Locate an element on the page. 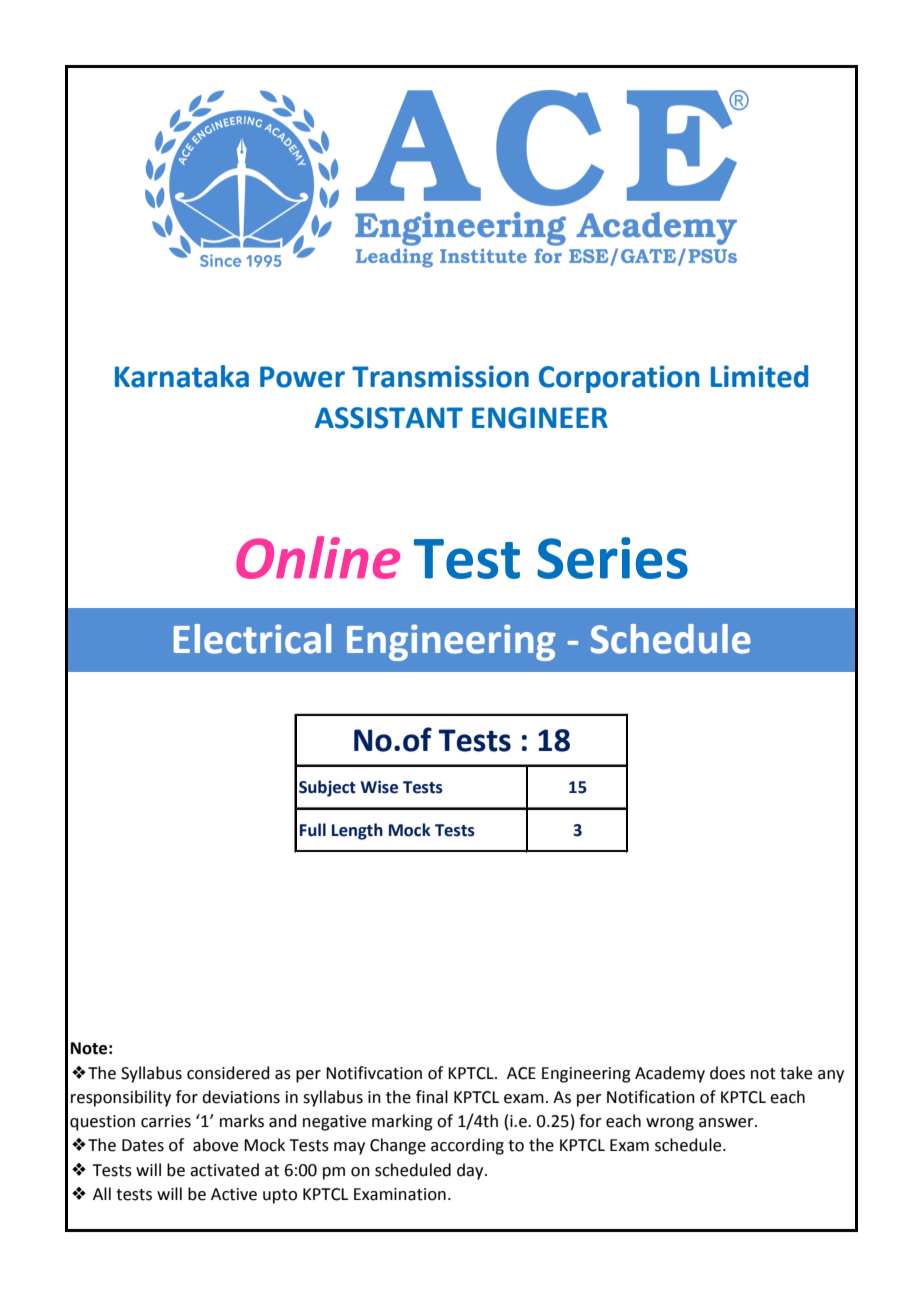  considered is located at coordinates (228, 1073).
